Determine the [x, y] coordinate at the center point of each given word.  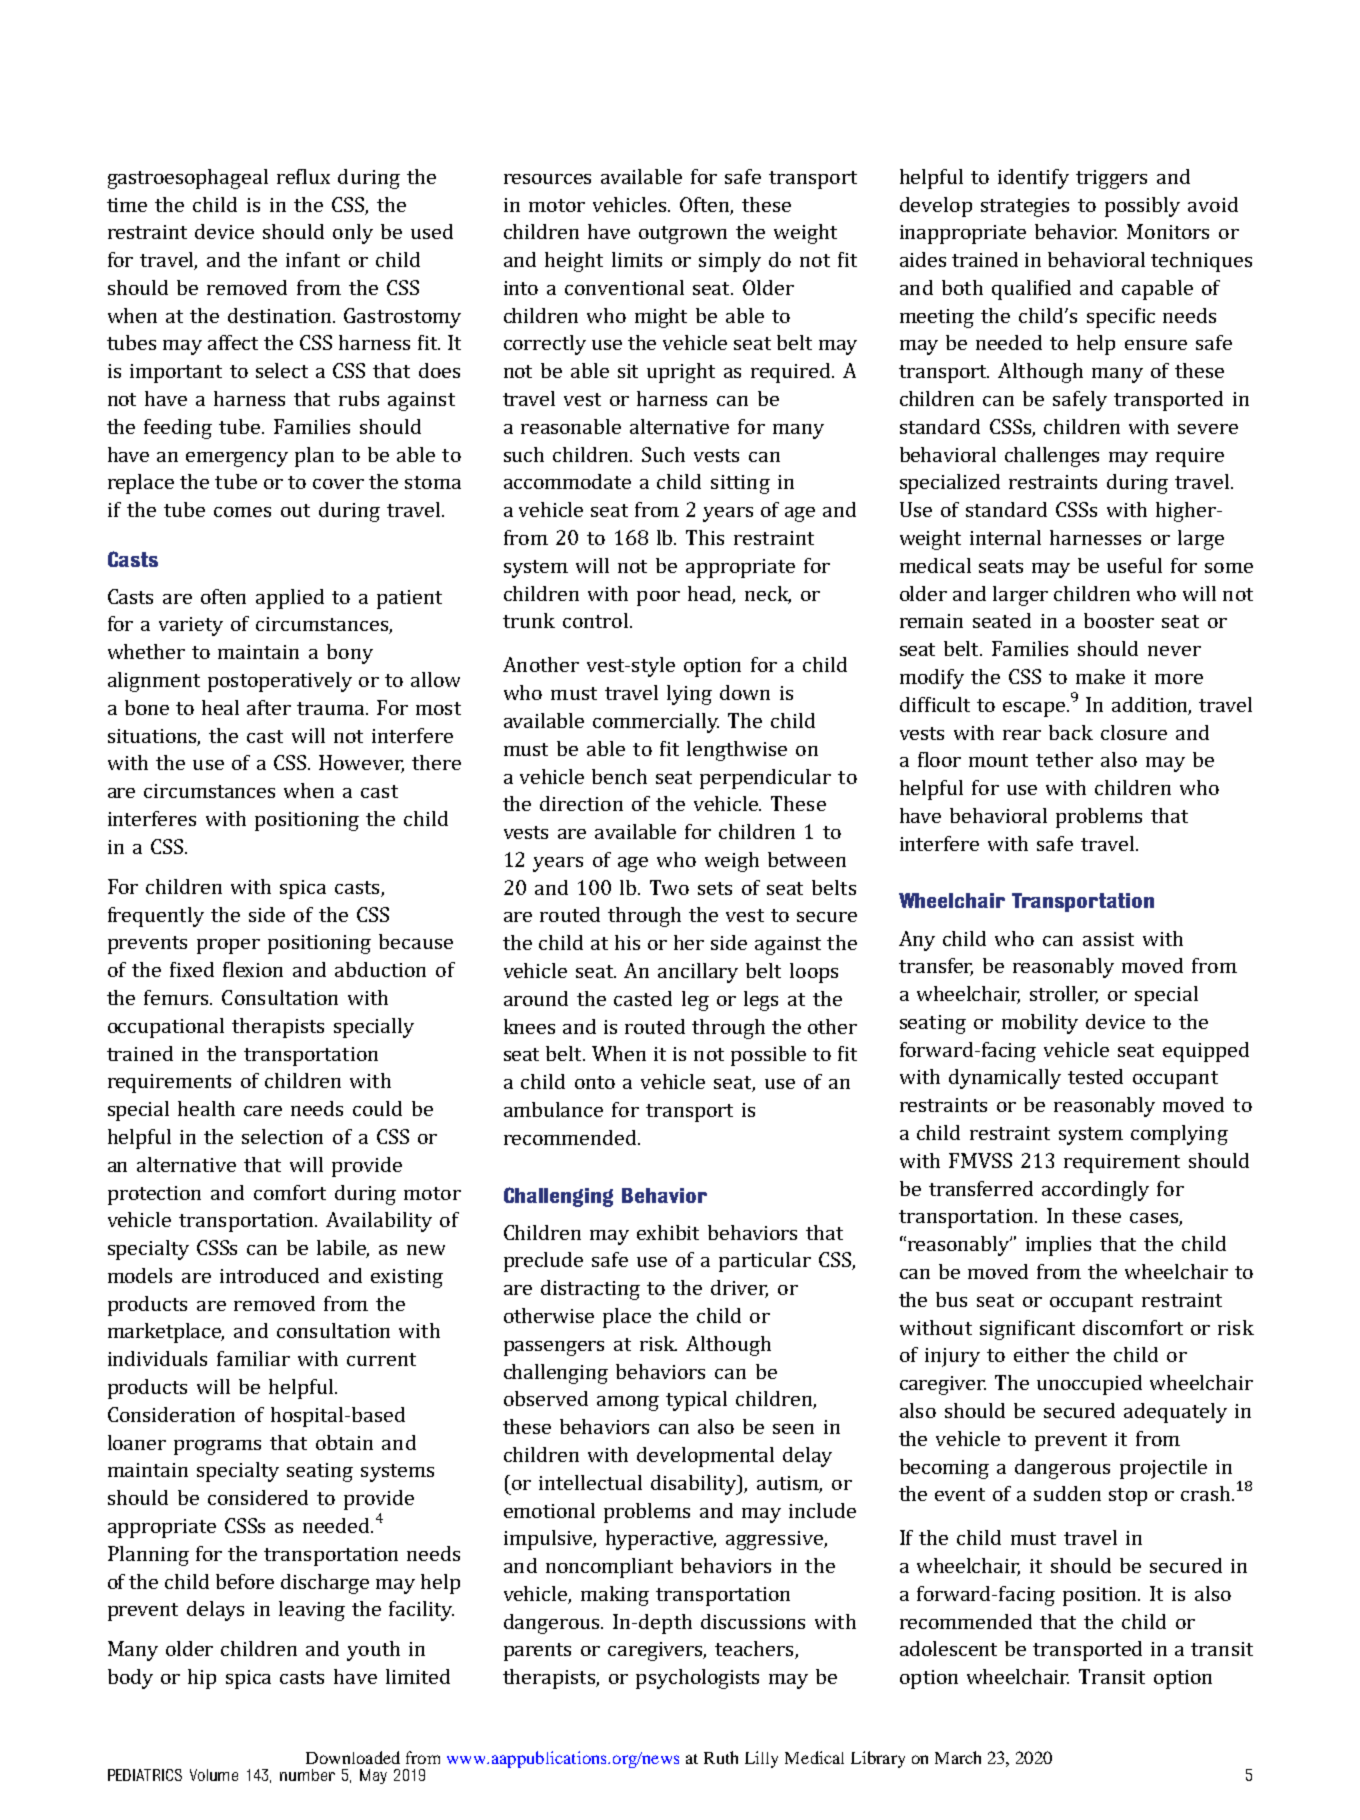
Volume [214, 1775]
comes [242, 512]
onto [595, 1082]
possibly [1142, 207]
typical [696, 1401]
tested [1095, 1076]
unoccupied [1089, 1385]
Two [669, 887]
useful [1134, 565]
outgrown [683, 235]
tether [1064, 759]
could [377, 1108]
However [361, 764]
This [705, 537]
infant [313, 259]
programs [217, 1447]
